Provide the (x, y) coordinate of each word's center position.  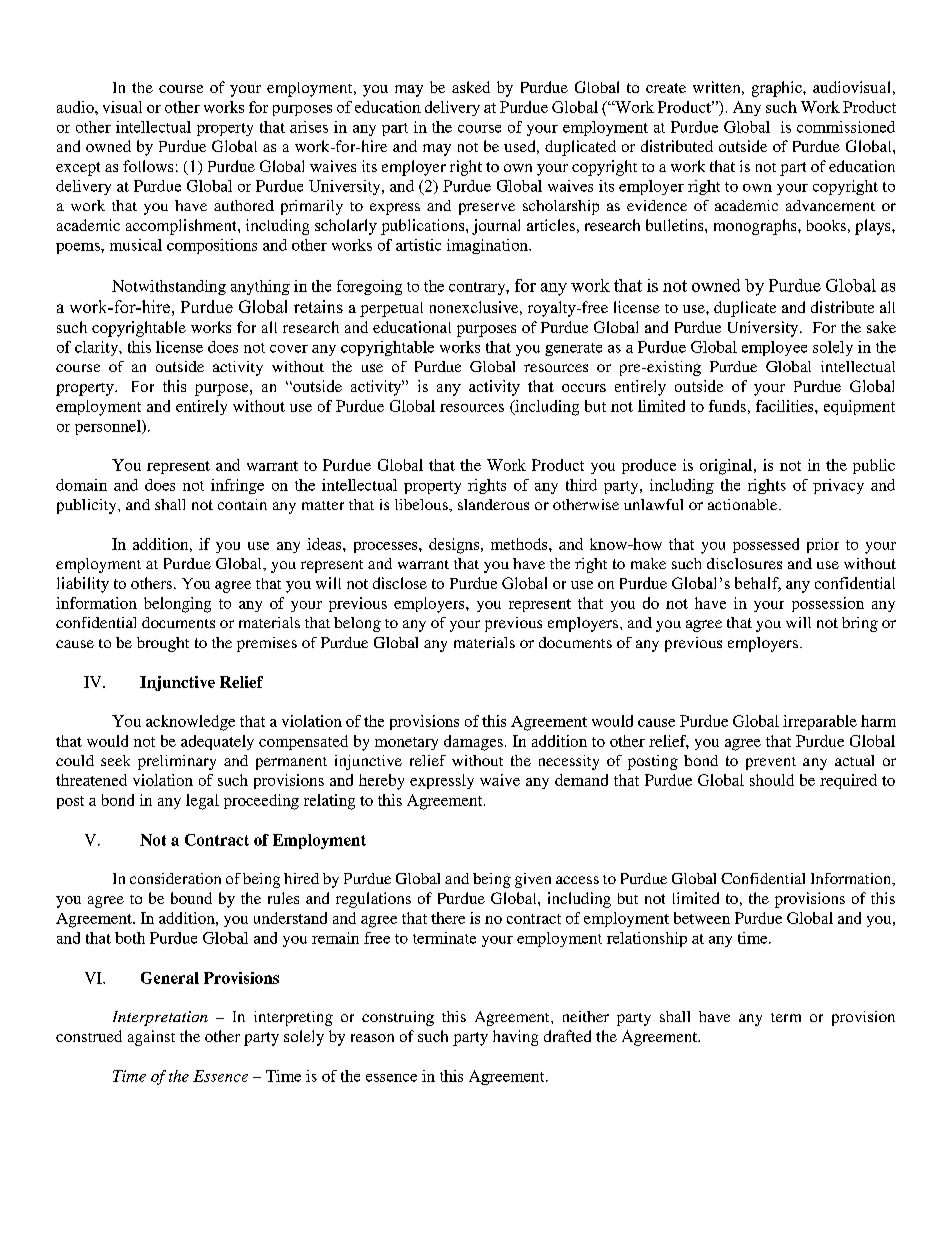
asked (471, 87)
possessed (766, 545)
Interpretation (160, 1018)
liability (83, 585)
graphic (778, 89)
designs (455, 546)
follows (148, 166)
